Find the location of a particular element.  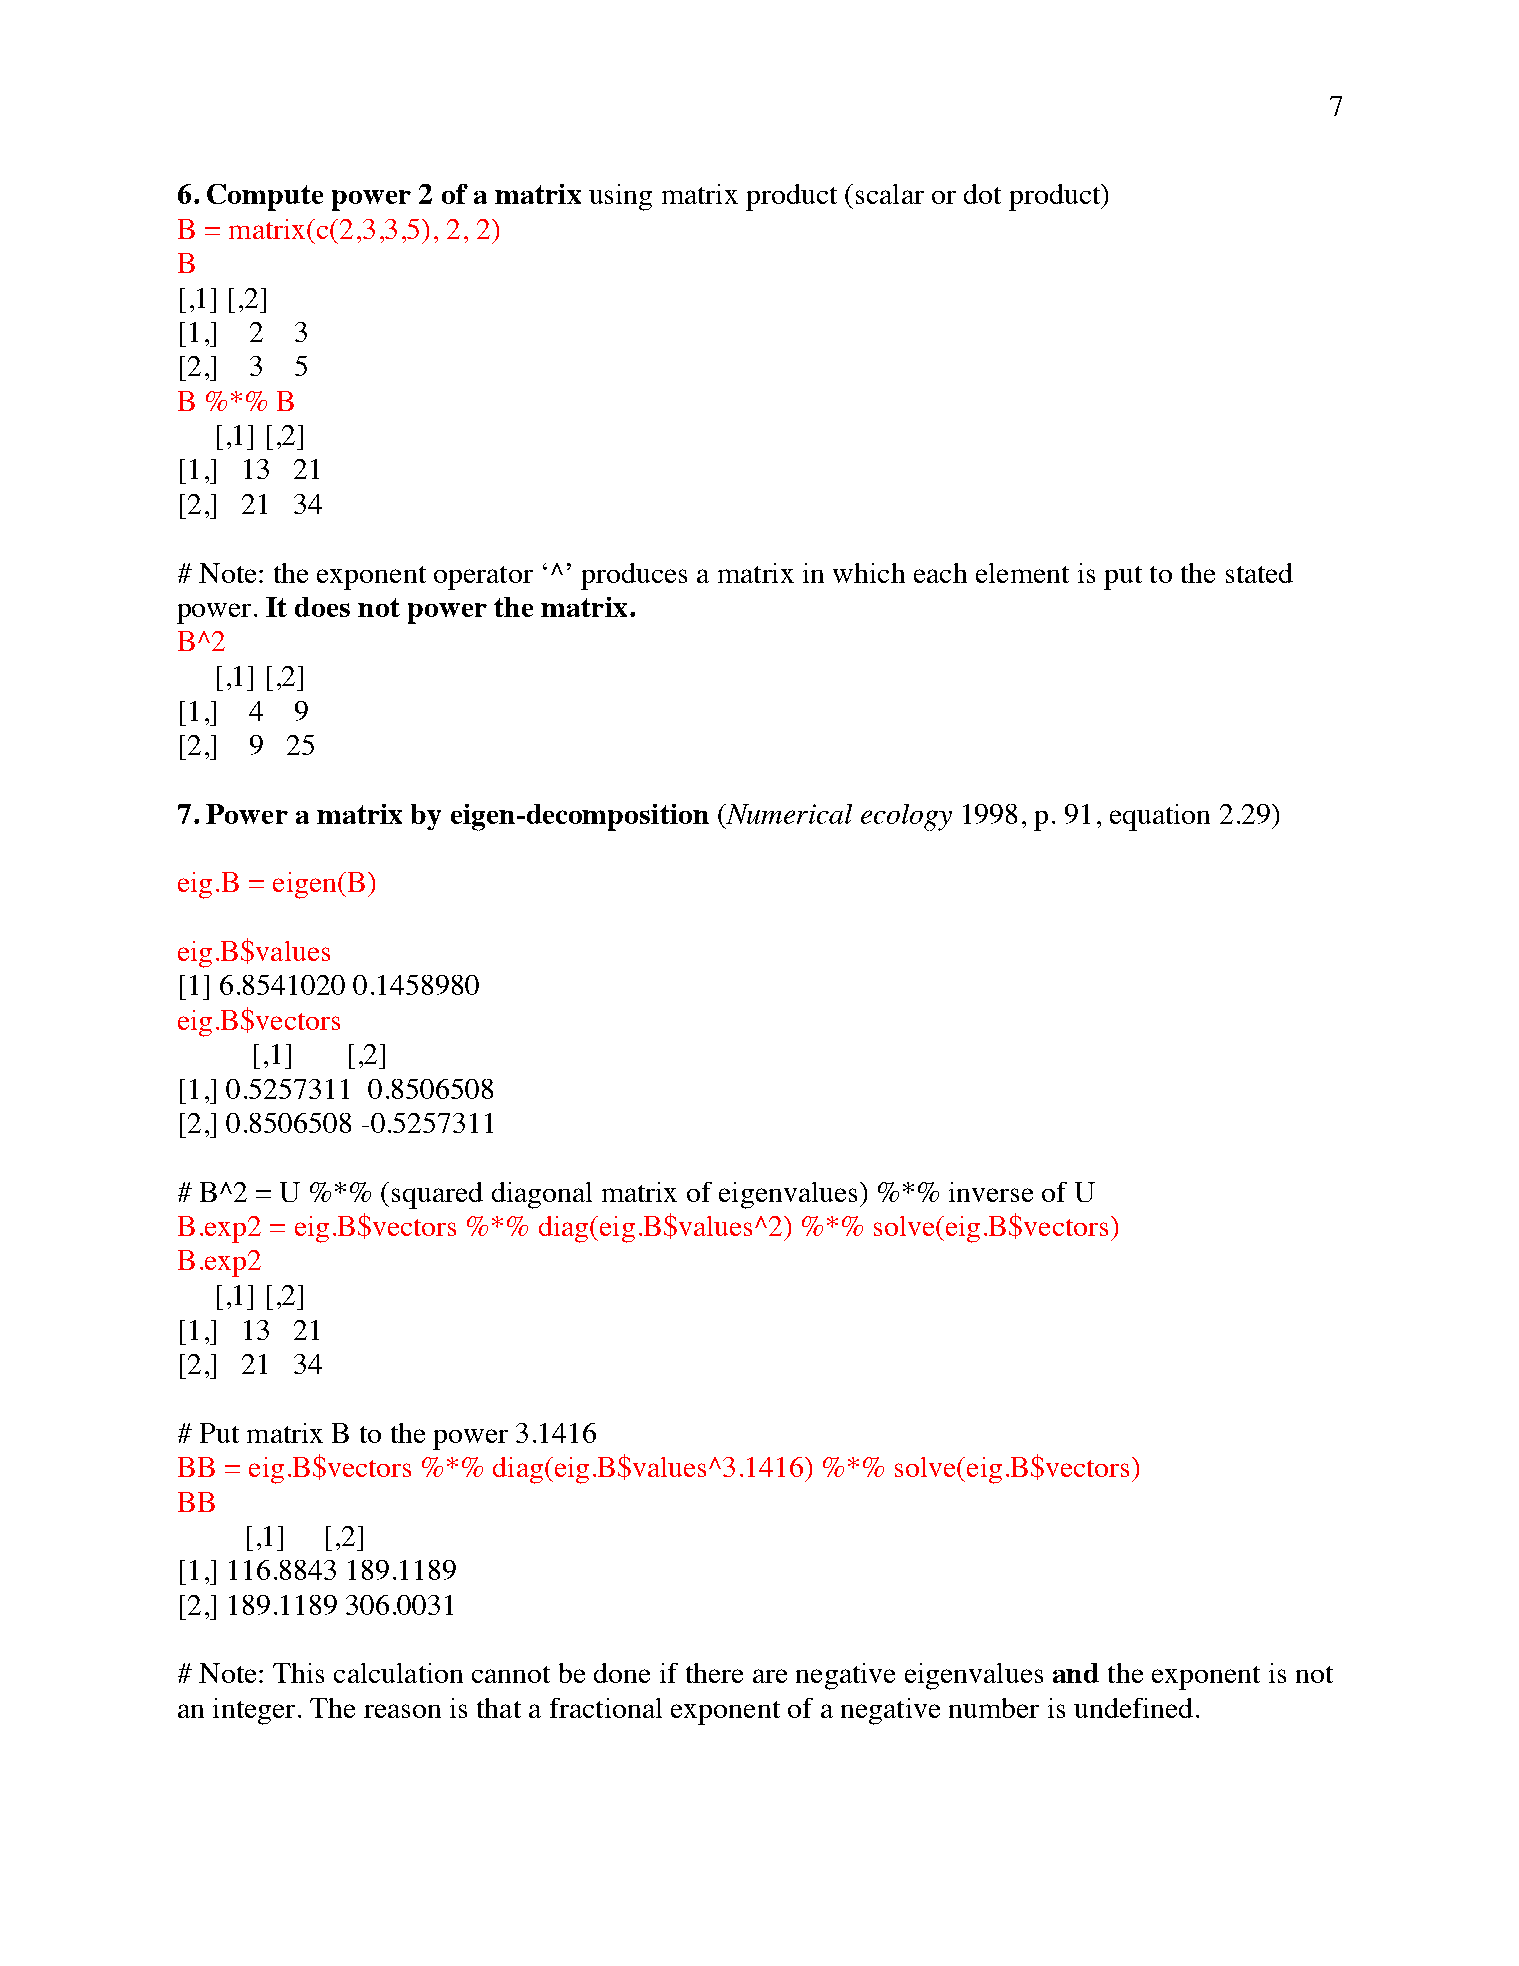

Numerical is located at coordinates (788, 814).
